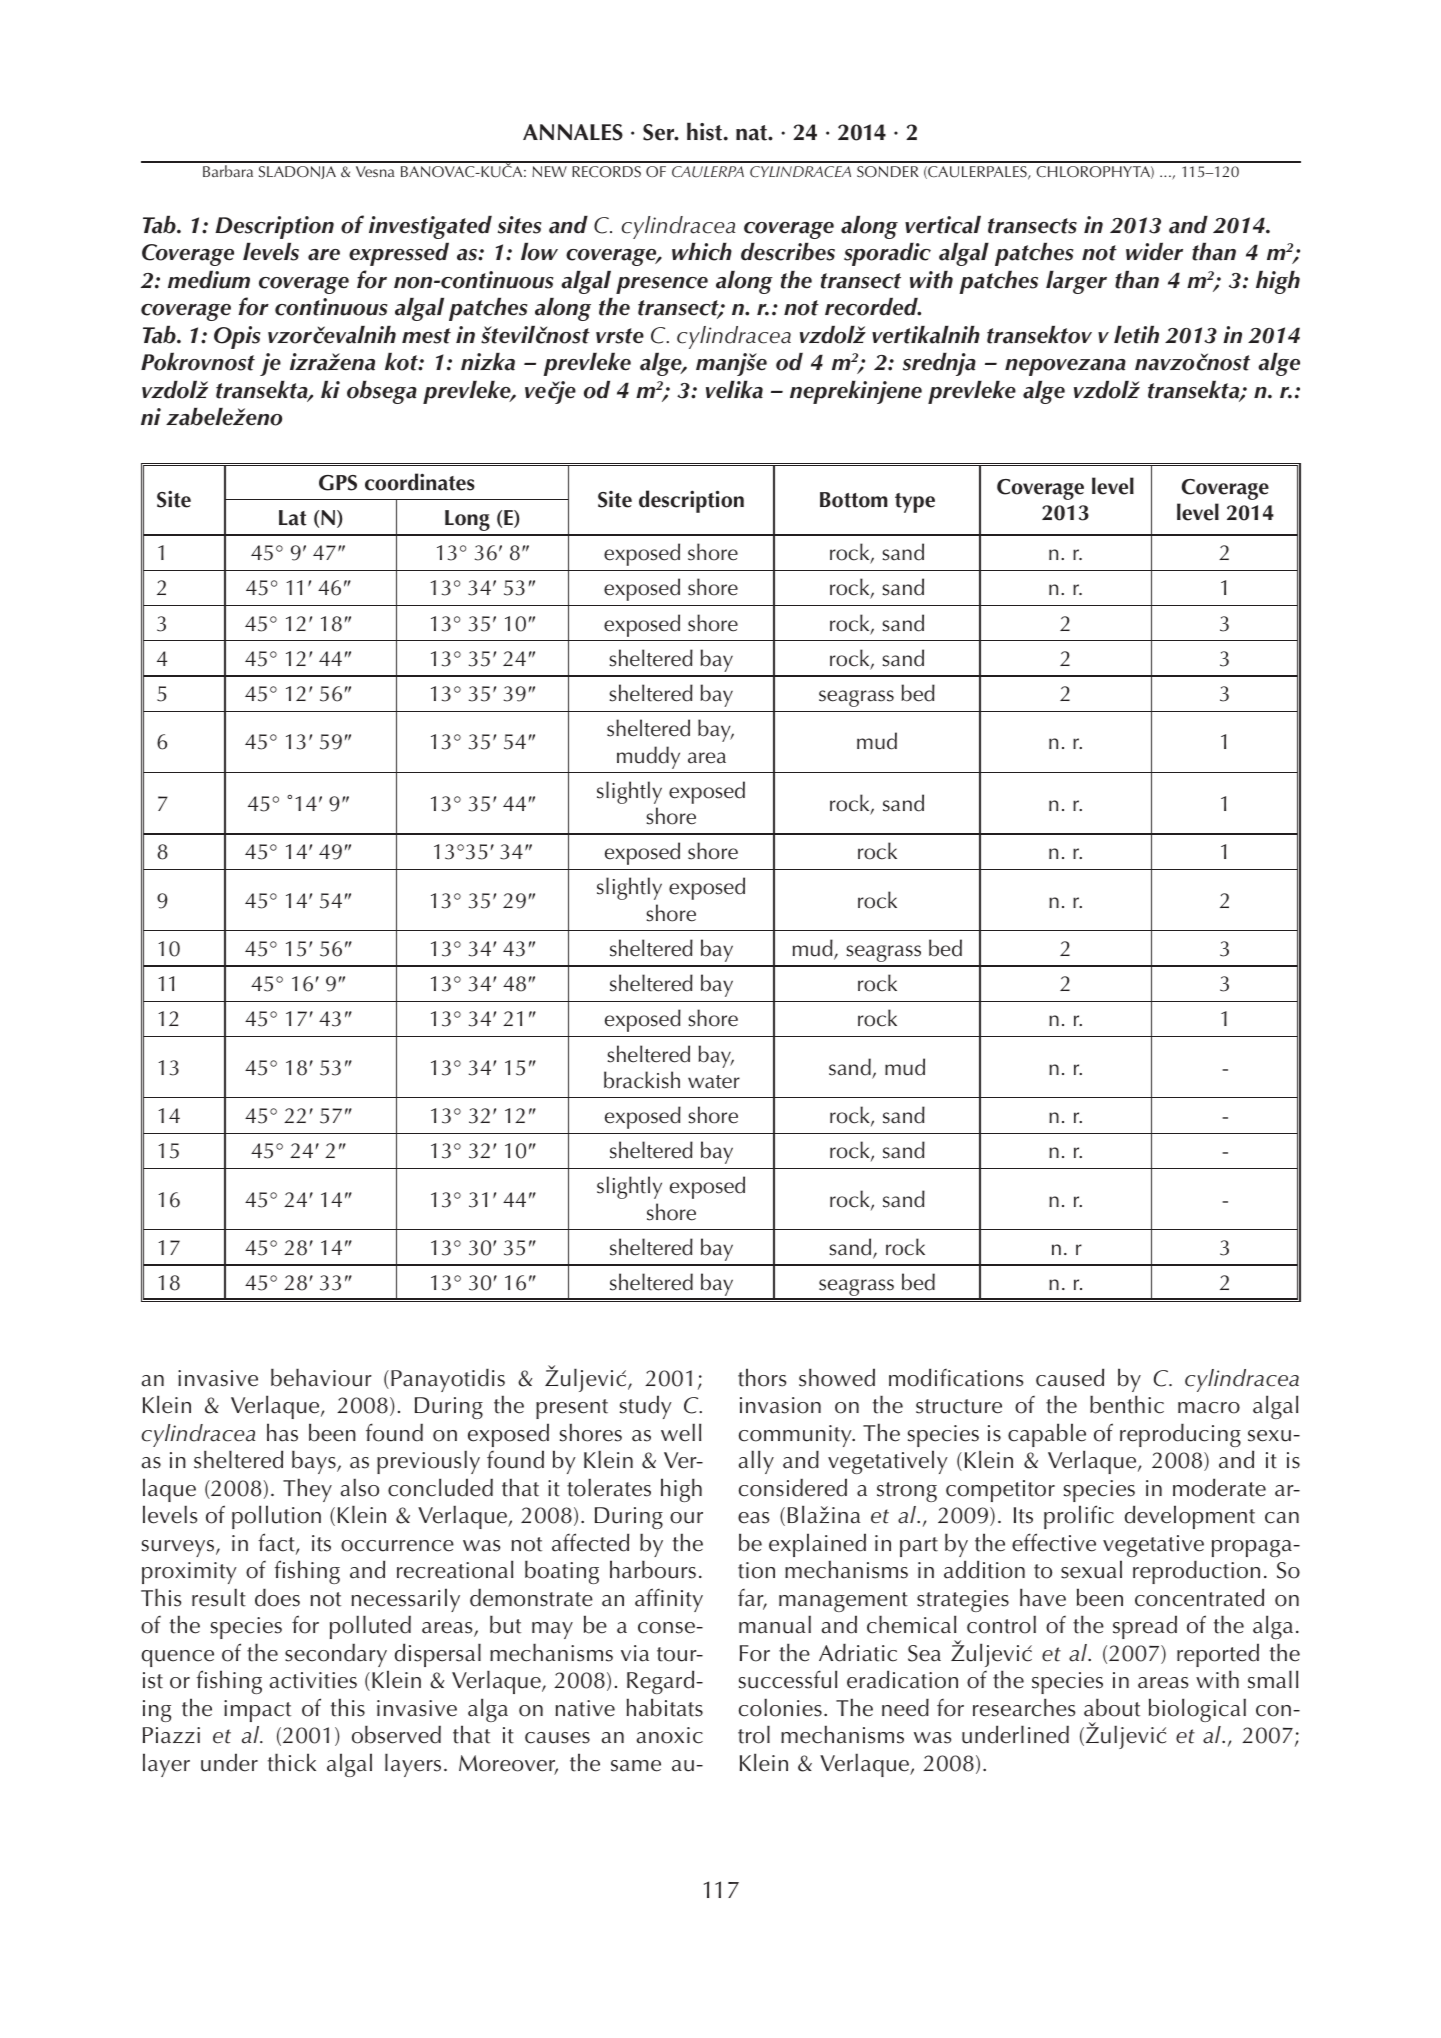  I want to click on caused, so click(1070, 1377).
